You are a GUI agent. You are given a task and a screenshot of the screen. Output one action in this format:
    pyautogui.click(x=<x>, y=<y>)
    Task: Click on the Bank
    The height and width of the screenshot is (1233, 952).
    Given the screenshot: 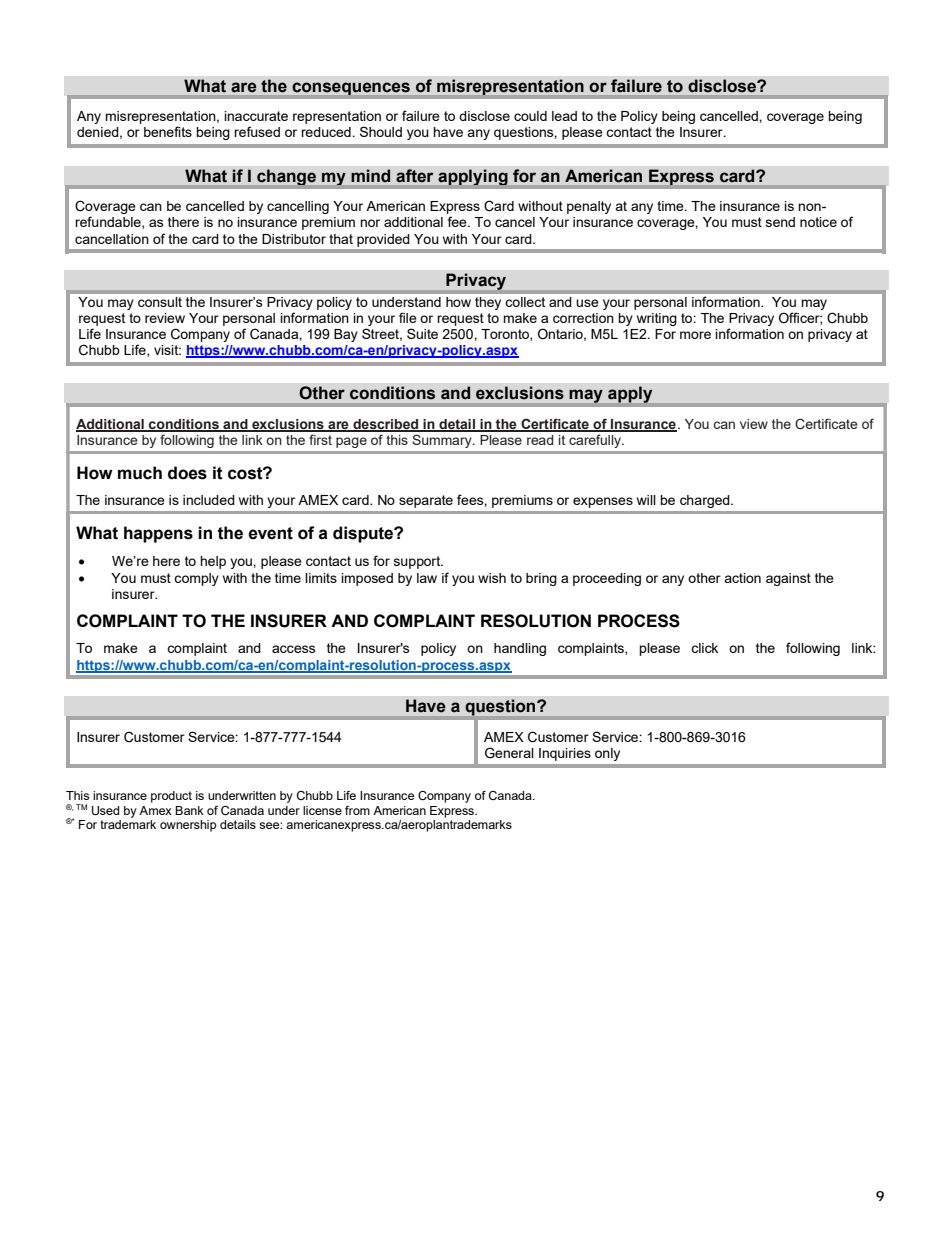 What is the action you would take?
    pyautogui.click(x=189, y=810)
